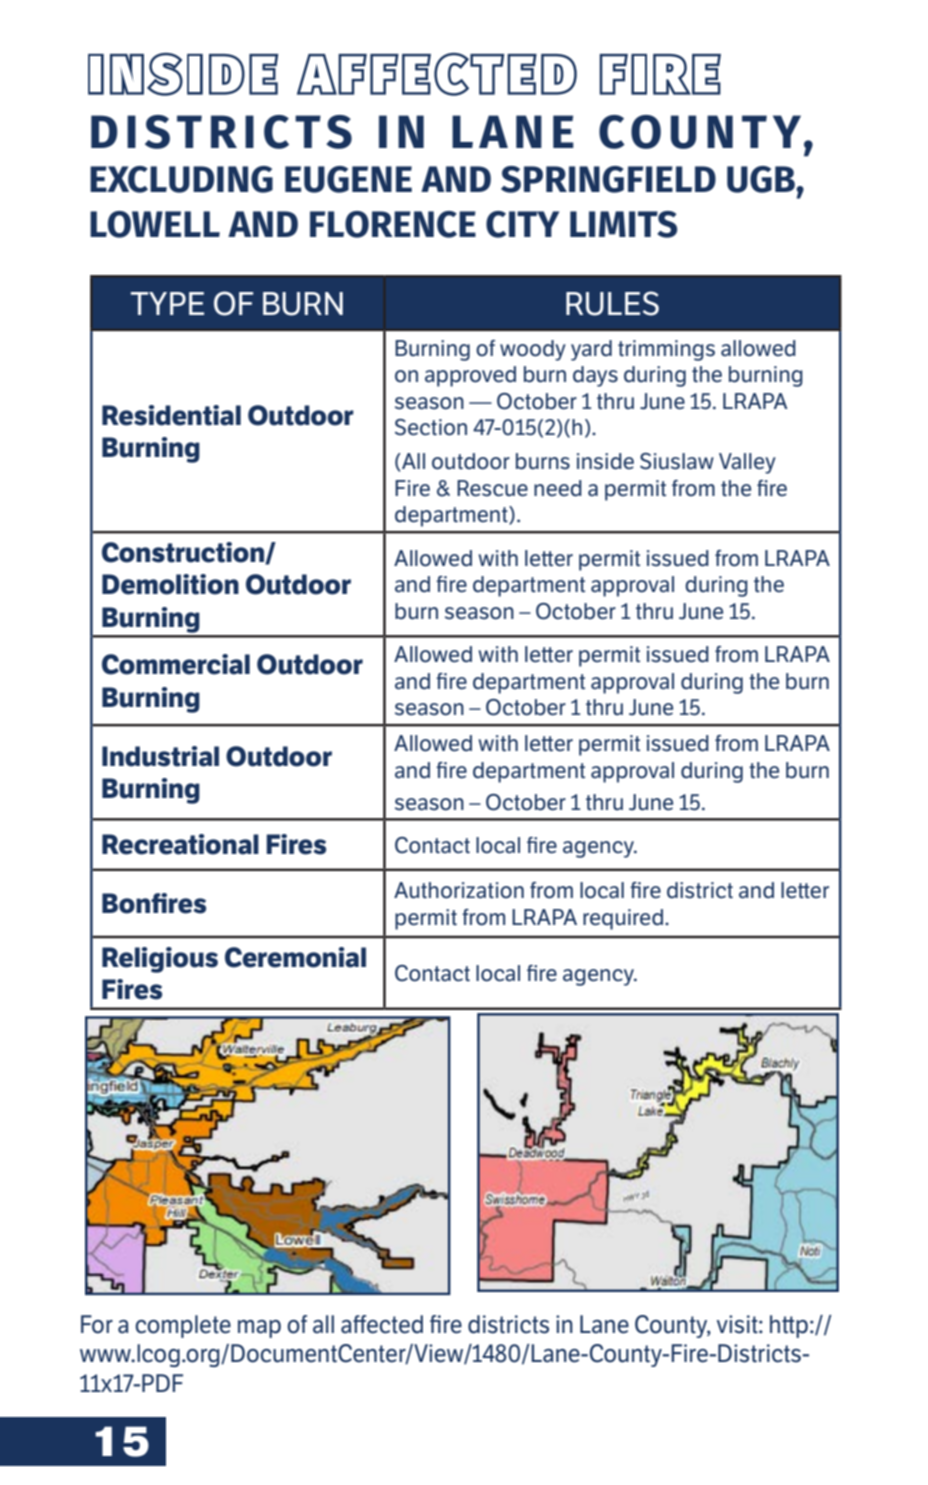 This image has width=928, height=1485. Describe the element at coordinates (459, 890) in the image. I see `Authorization` at that location.
